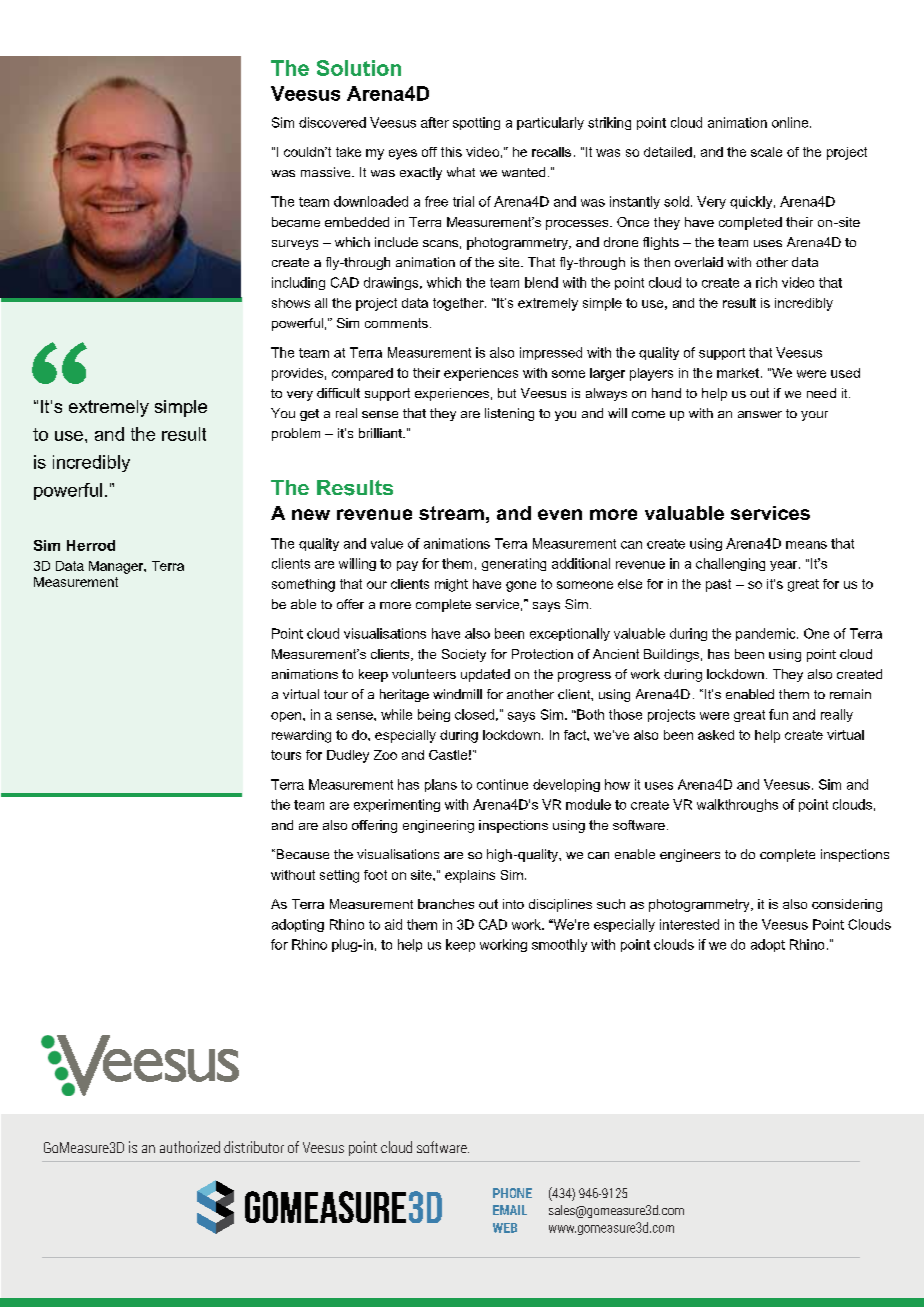 Image resolution: width=924 pixels, height=1307 pixels. I want to click on online, so click(791, 122).
